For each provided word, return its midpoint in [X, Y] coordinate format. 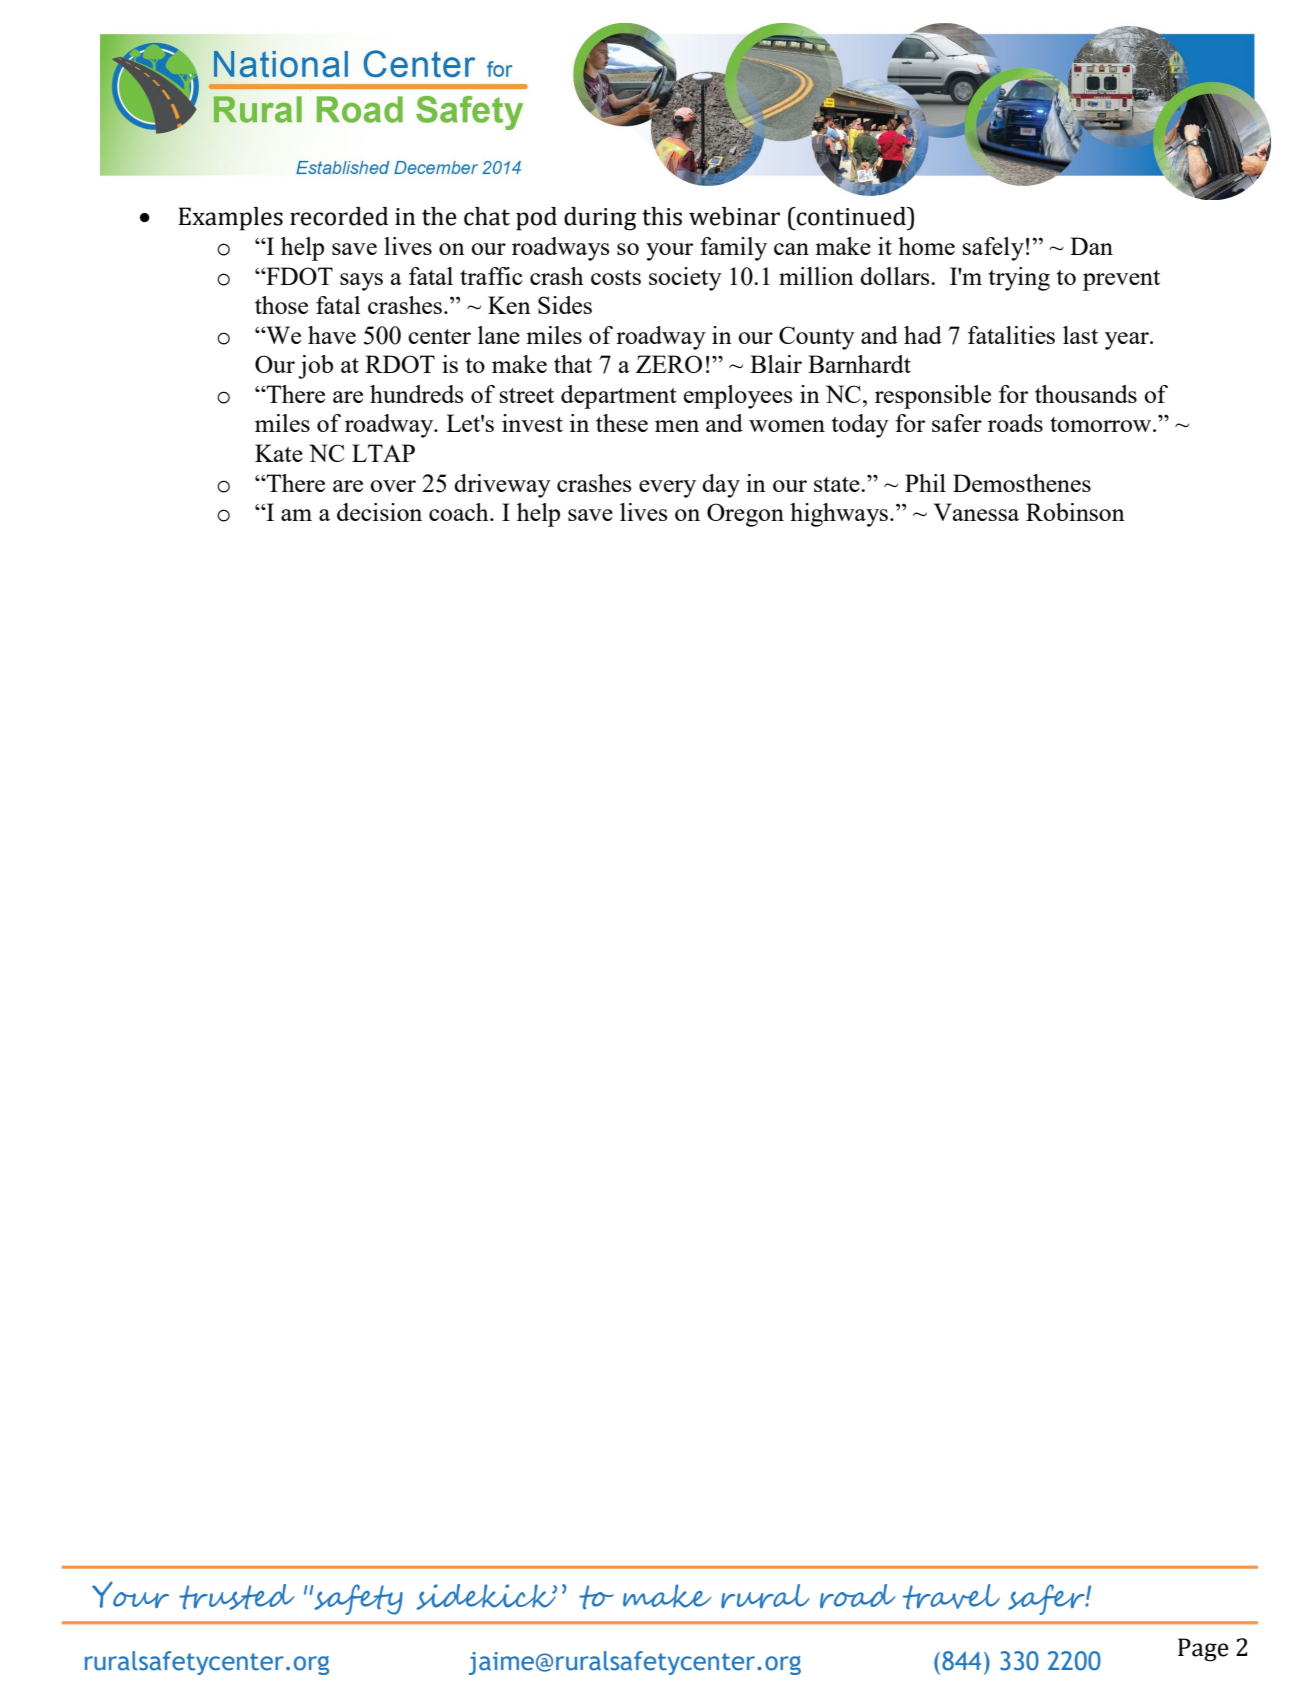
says [361, 282]
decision [379, 512]
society [685, 279]
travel [951, 1596]
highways [839, 515]
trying [1019, 279]
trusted [237, 1597]
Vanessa [976, 512]
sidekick [486, 1597]
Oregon [745, 515]
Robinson [1075, 512]
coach [460, 512]
